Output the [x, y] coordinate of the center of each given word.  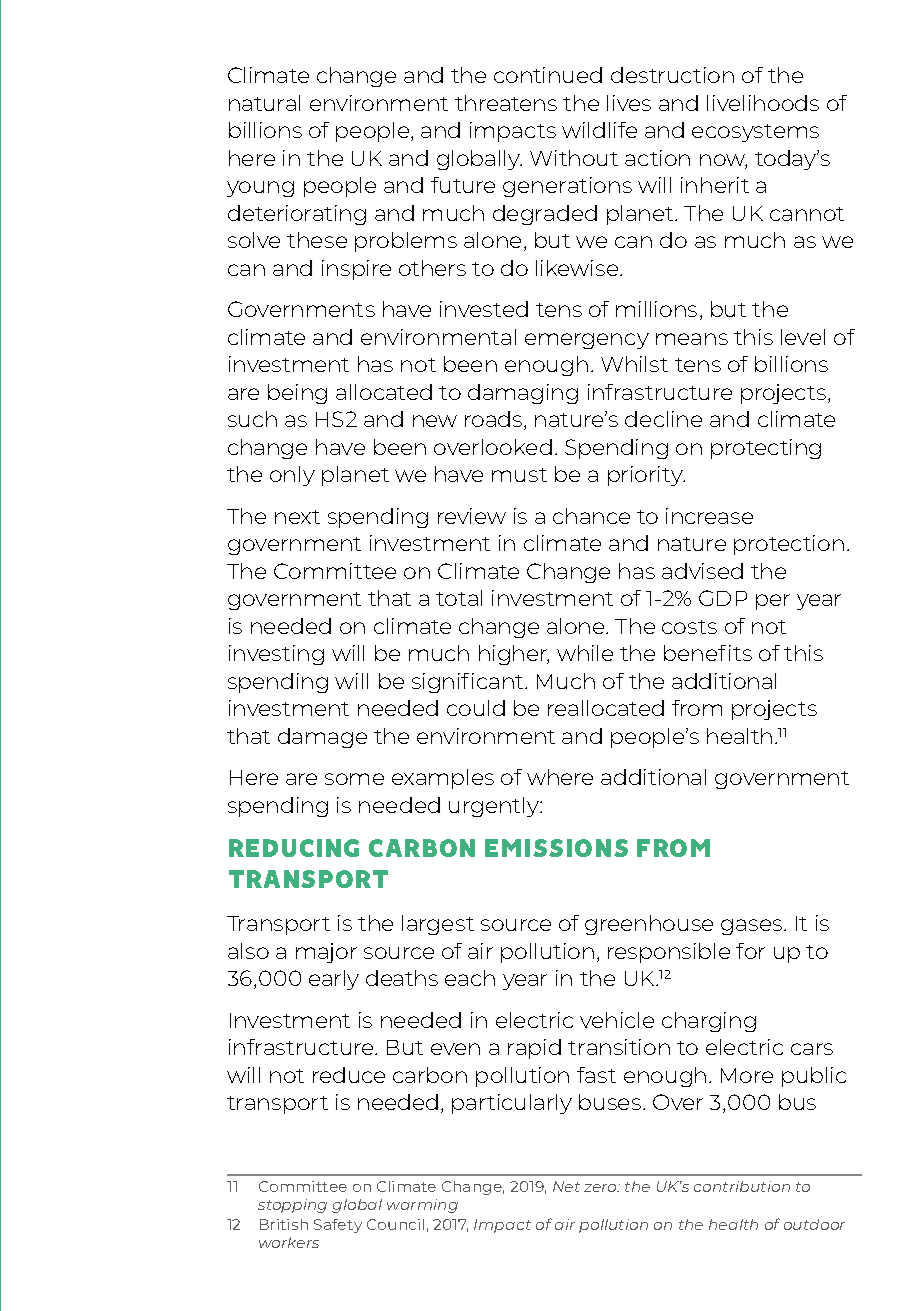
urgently [495, 807]
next [297, 517]
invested [484, 309]
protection [789, 545]
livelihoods [763, 103]
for [750, 951]
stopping [292, 1206]
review [472, 516]
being [297, 394]
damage [322, 738]
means [692, 339]
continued [548, 75]
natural [264, 103]
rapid [534, 1049]
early [334, 980]
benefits [708, 653]
